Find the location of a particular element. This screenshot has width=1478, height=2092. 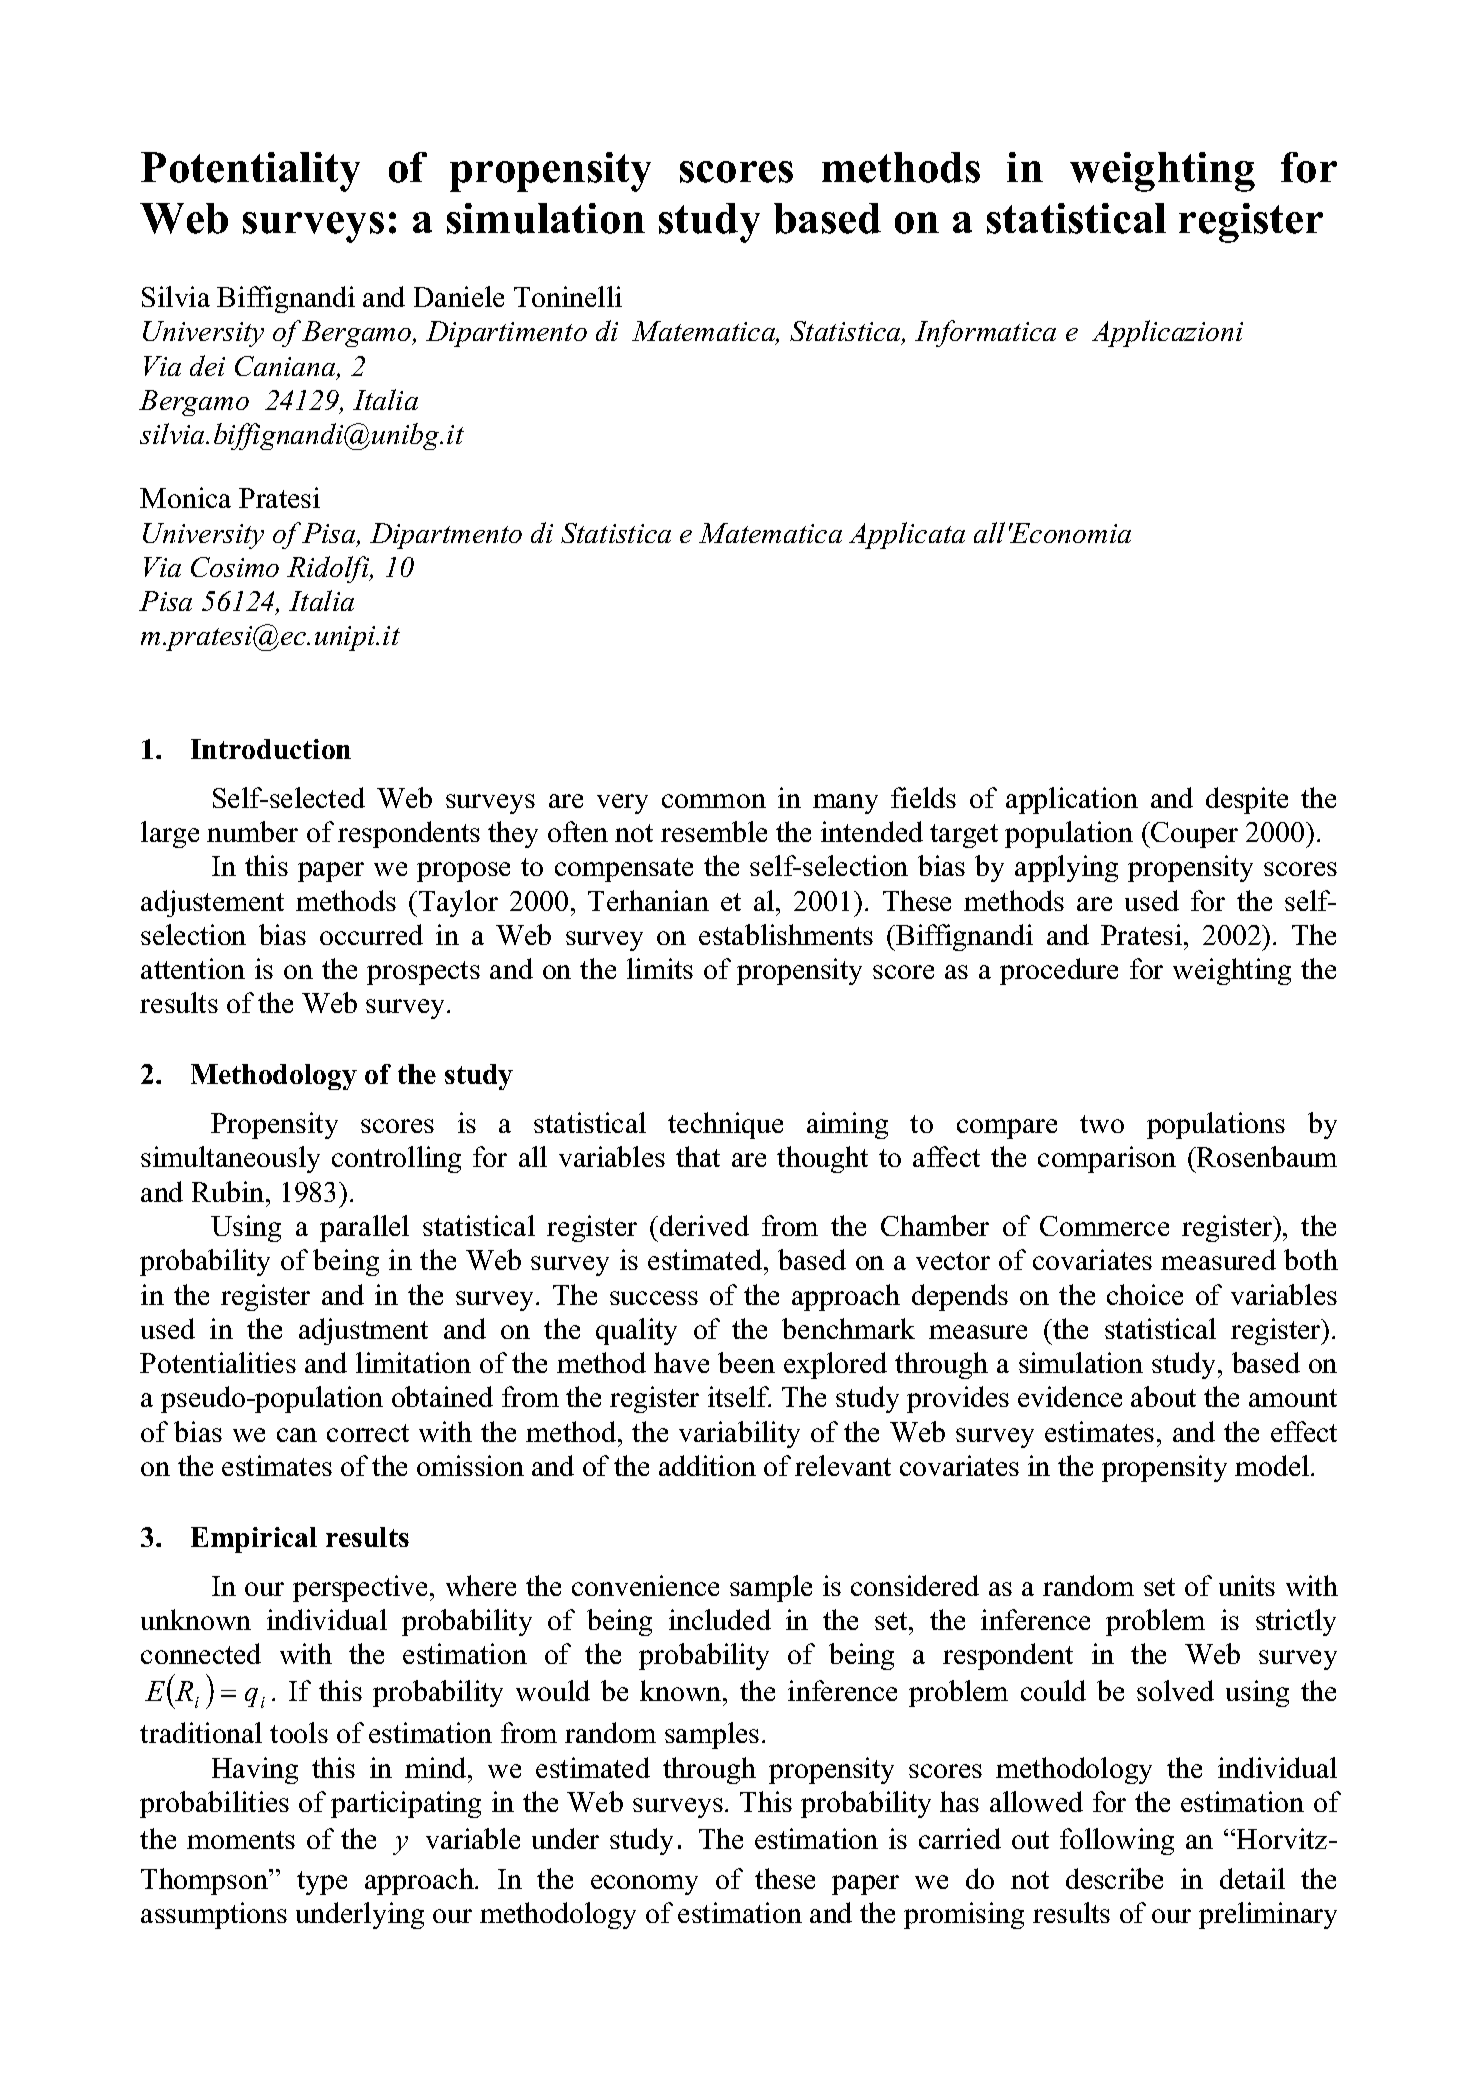

moments is located at coordinates (241, 1840).
